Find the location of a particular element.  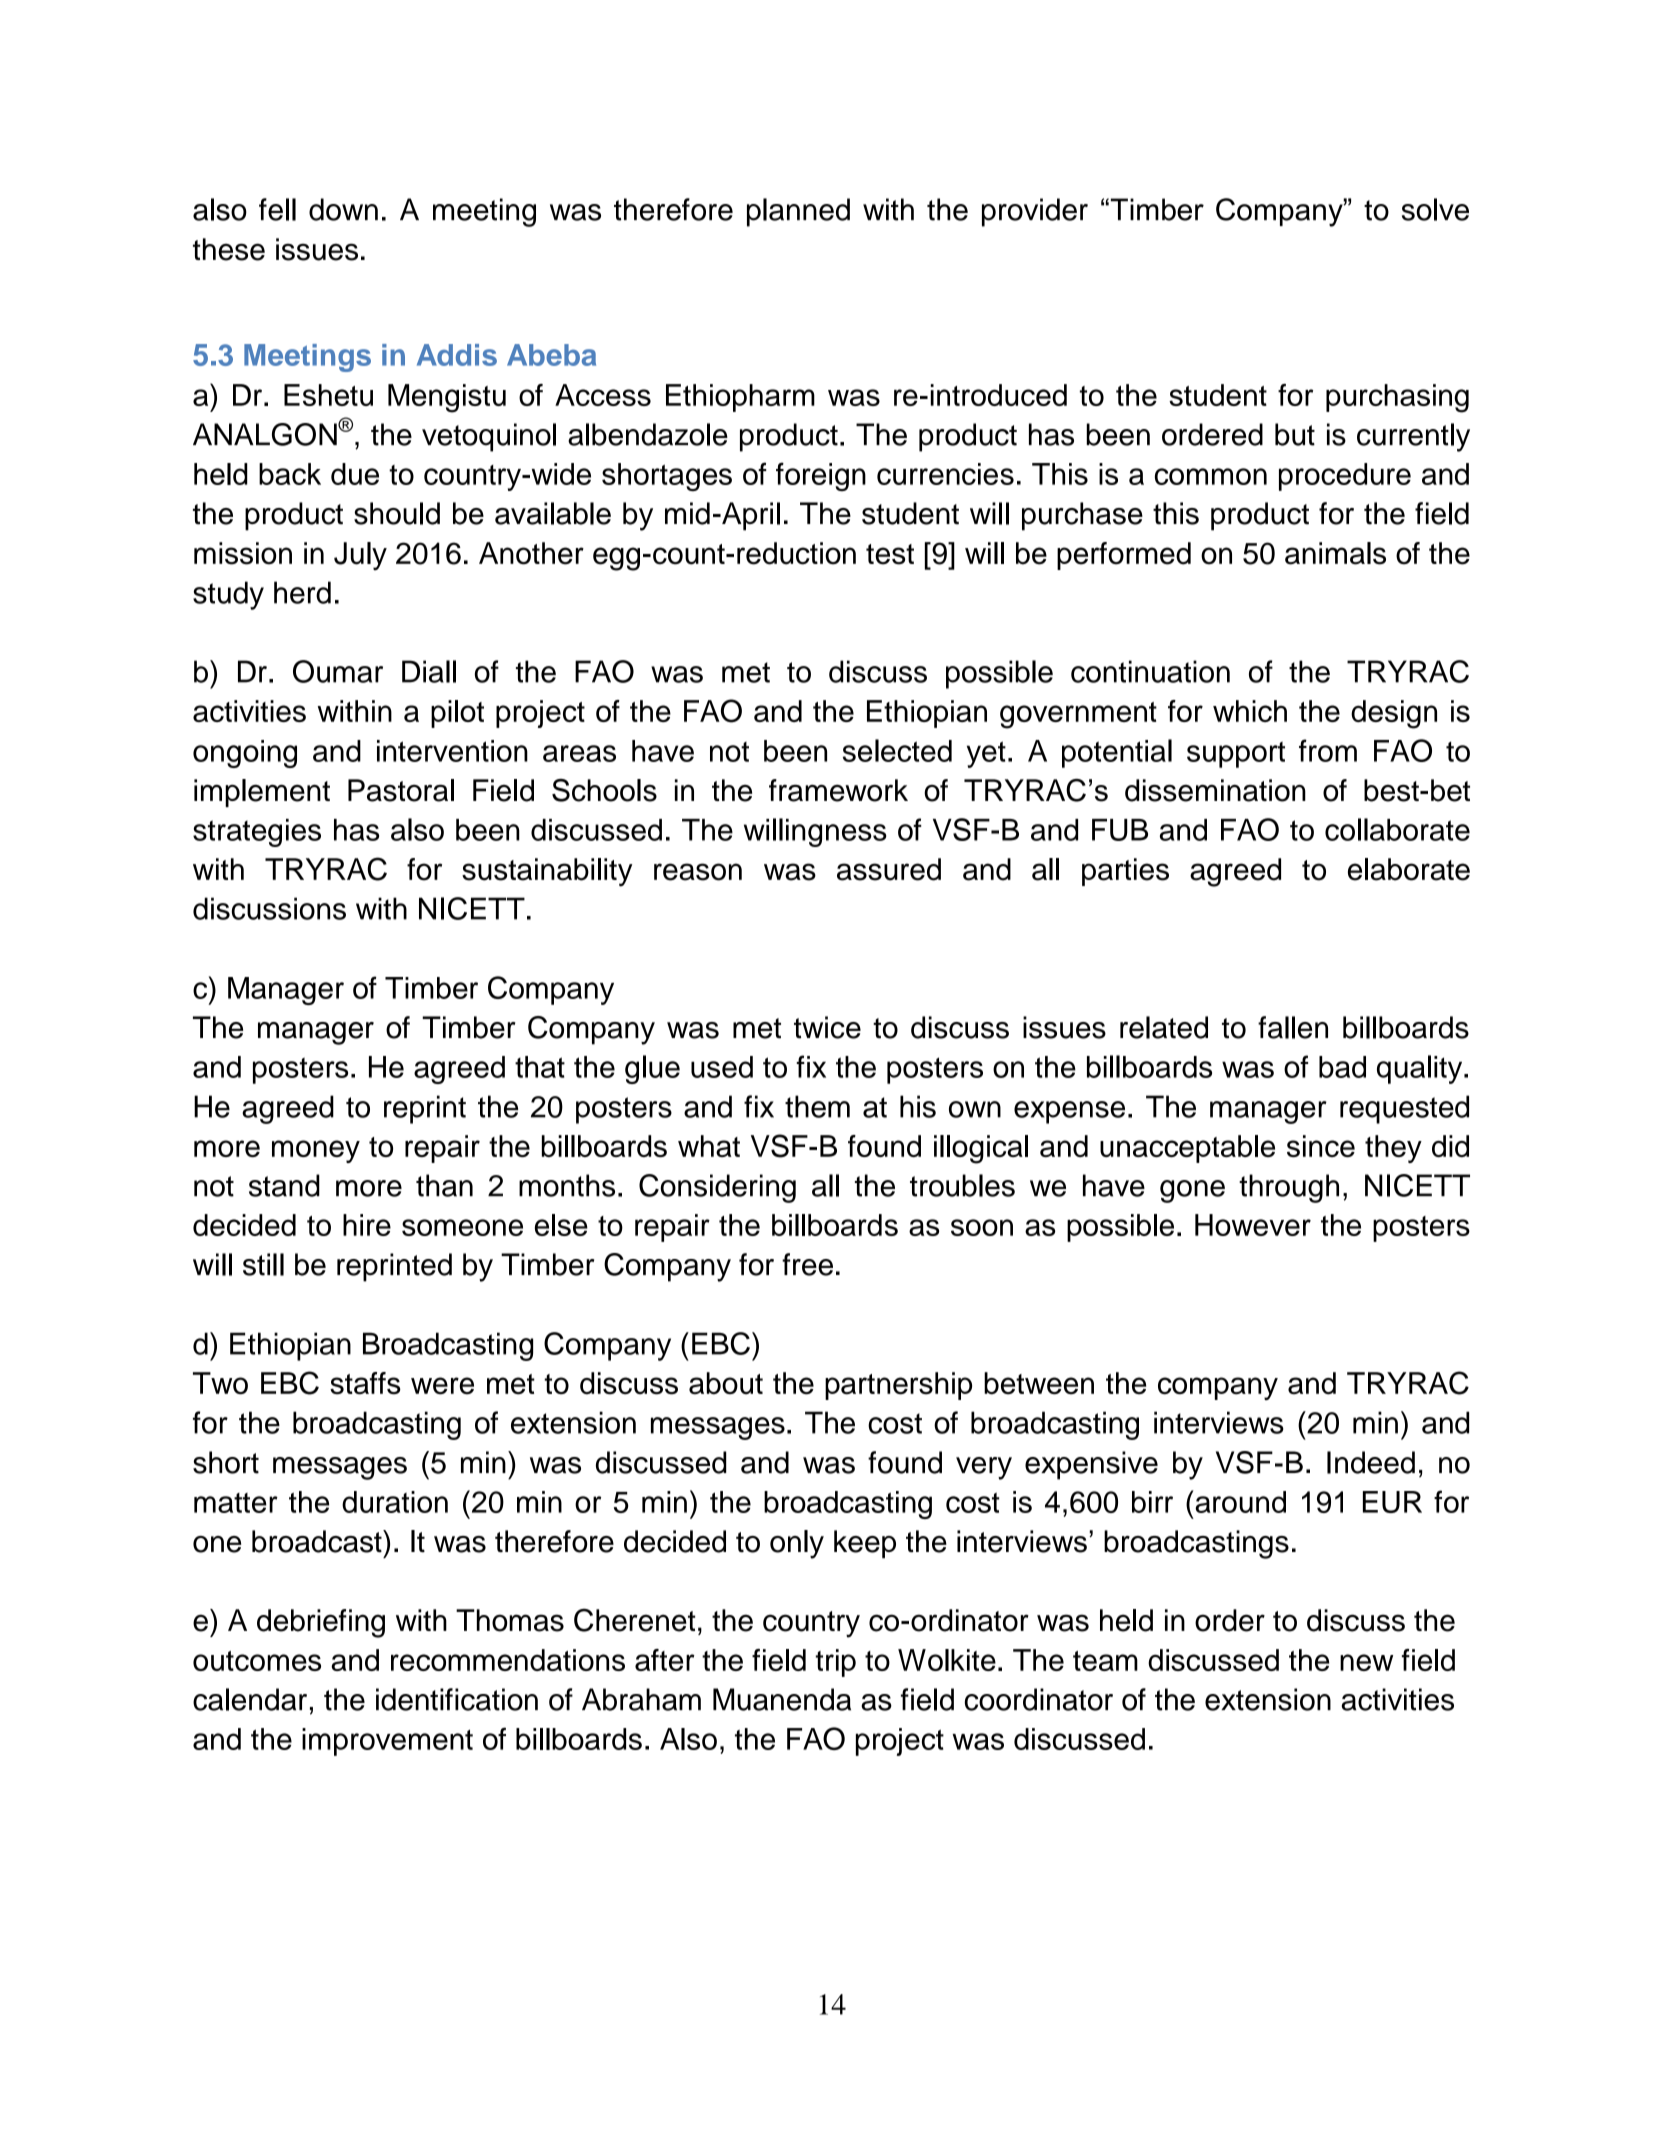

that is located at coordinates (540, 1067).
